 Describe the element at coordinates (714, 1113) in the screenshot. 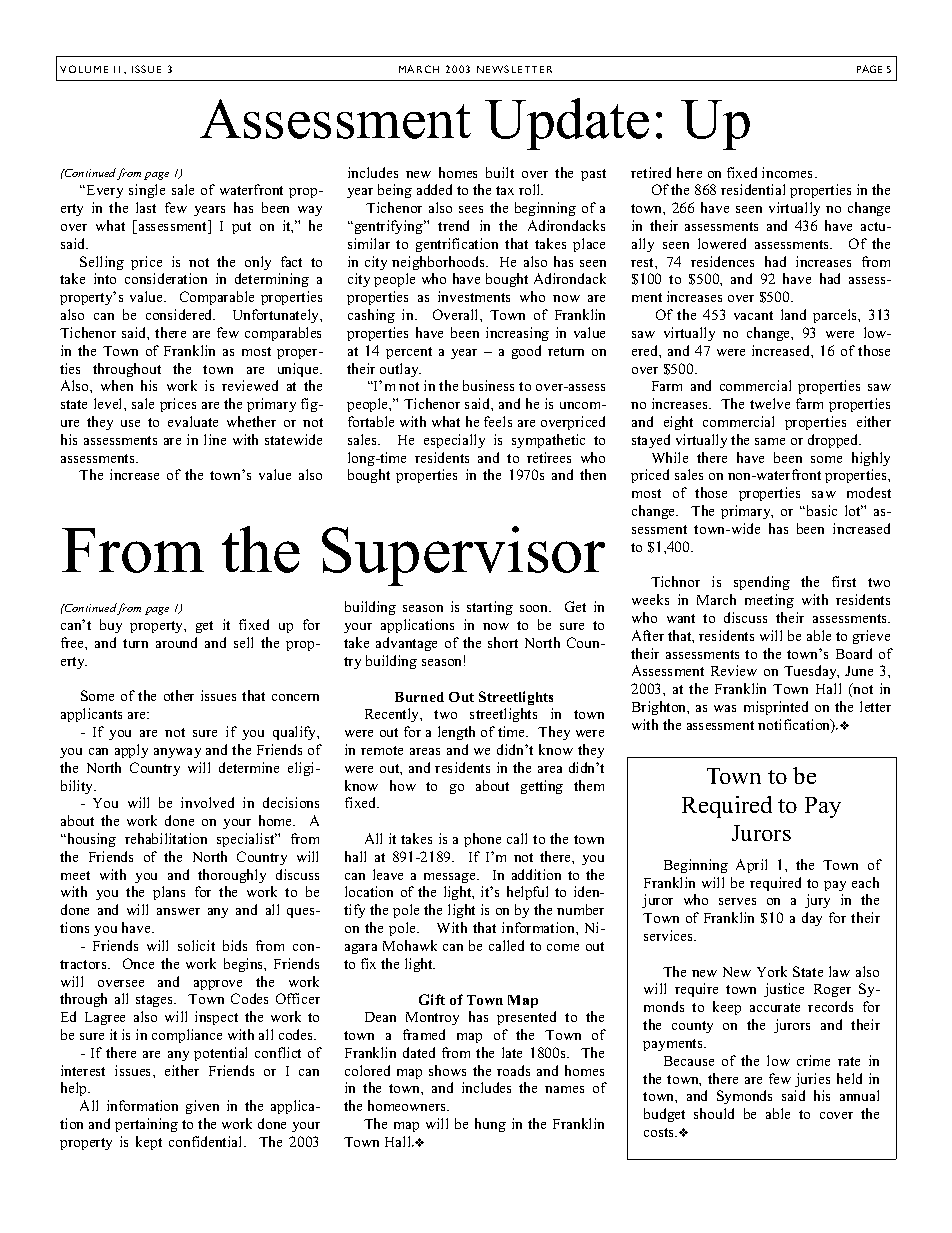

I see `should` at that location.
